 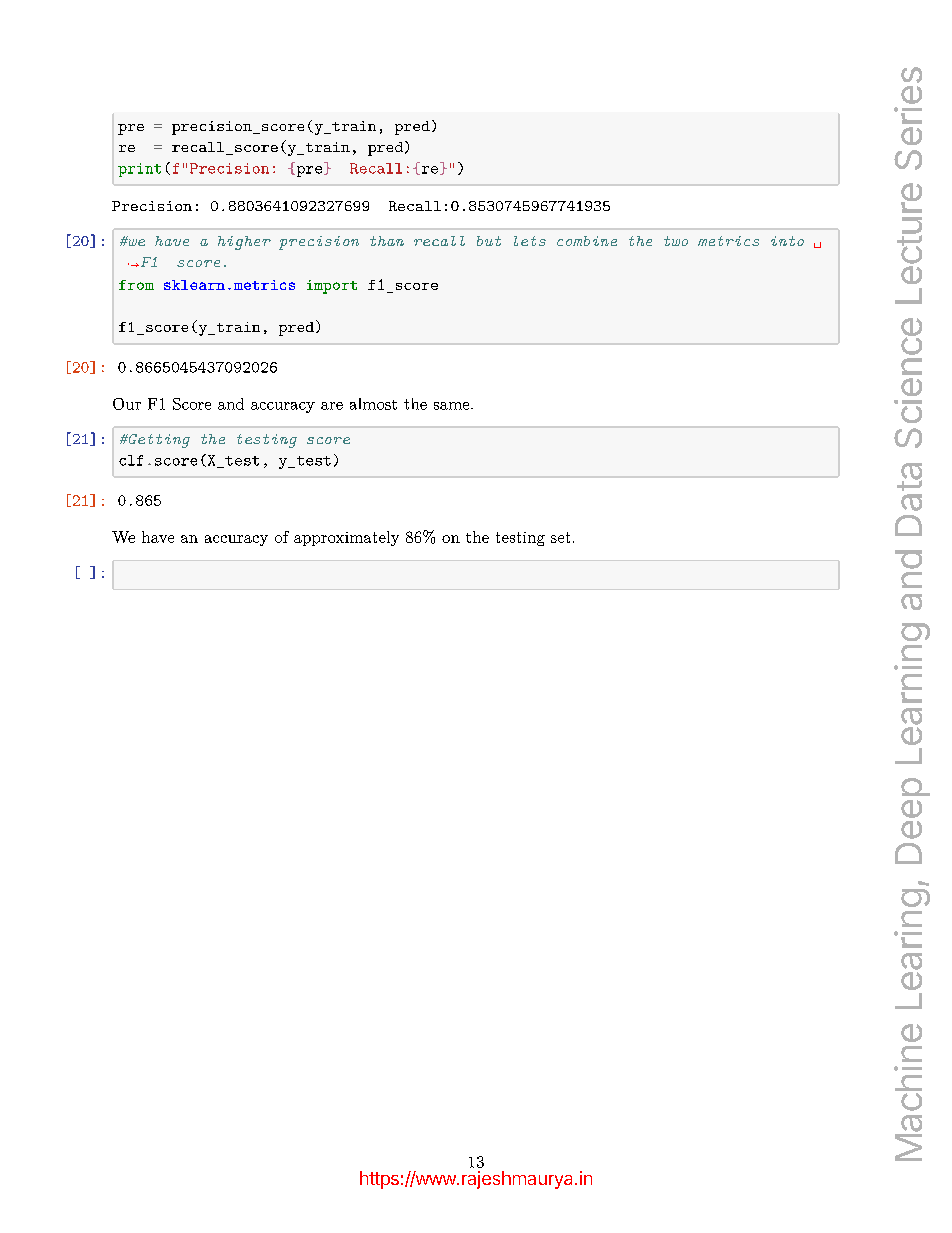 I want to click on from, so click(x=136, y=285).
